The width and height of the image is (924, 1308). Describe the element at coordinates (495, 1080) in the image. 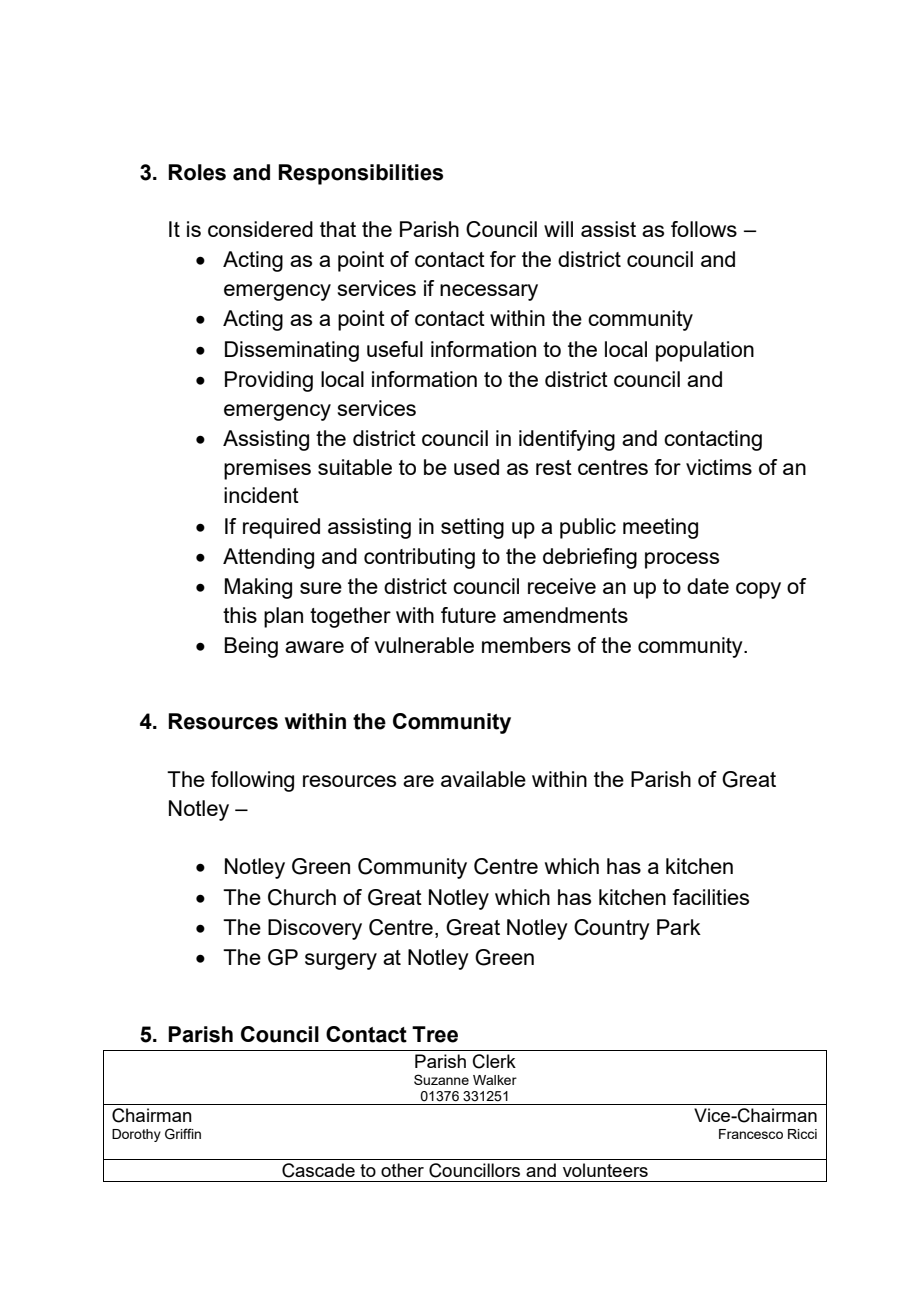

I see `Walker` at that location.
